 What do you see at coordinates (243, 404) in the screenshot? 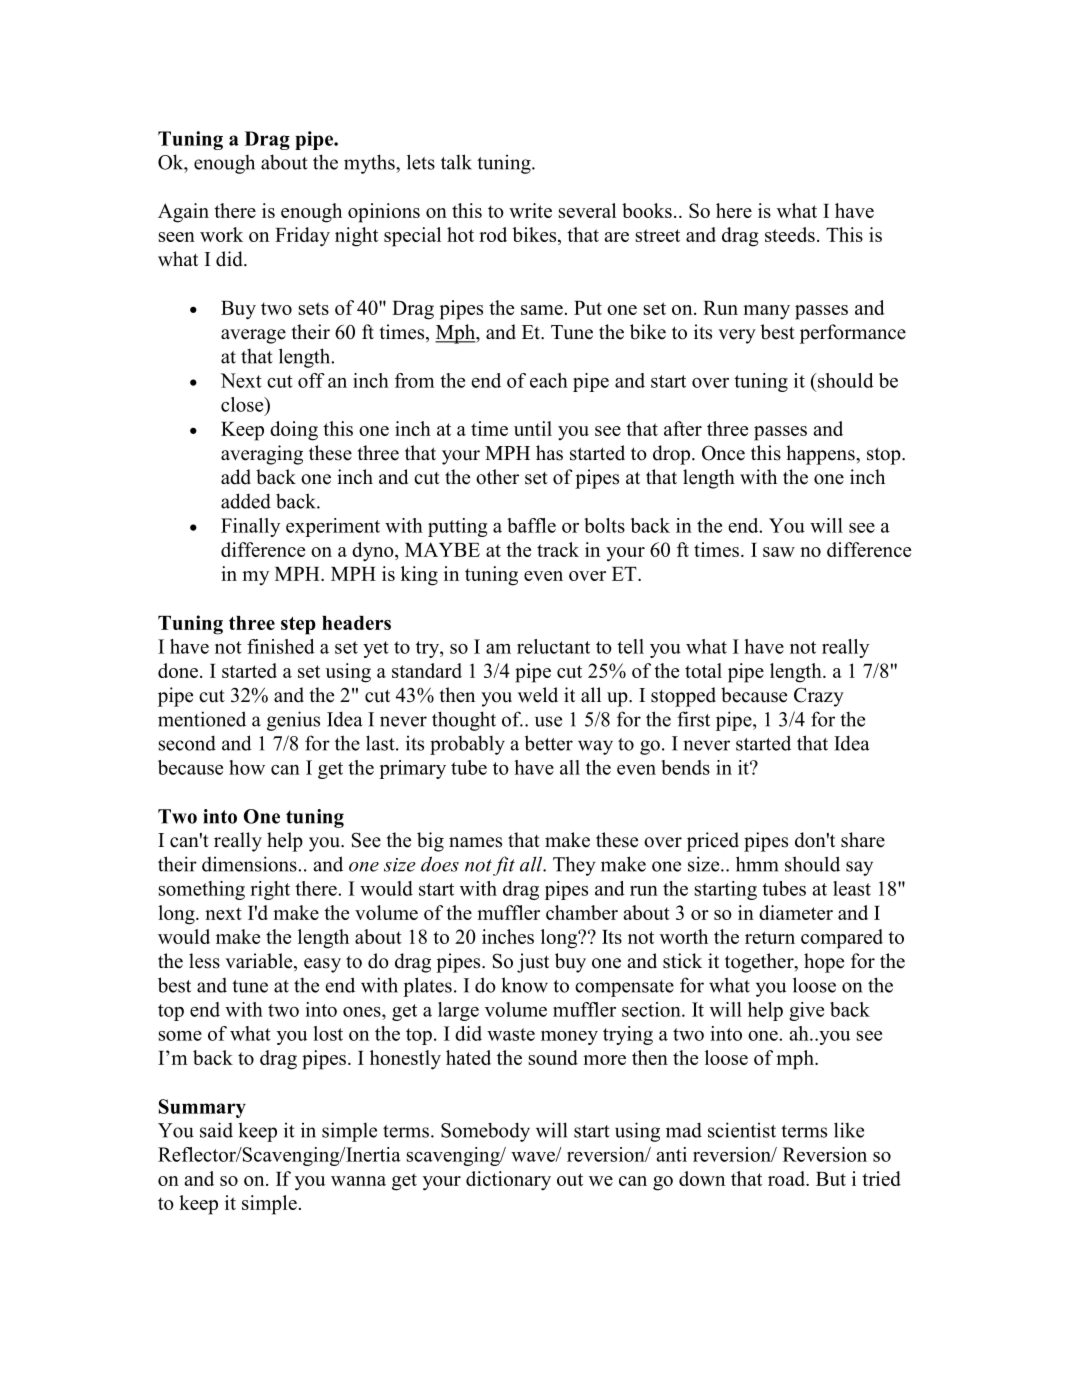
I see `close` at bounding box center [243, 404].
